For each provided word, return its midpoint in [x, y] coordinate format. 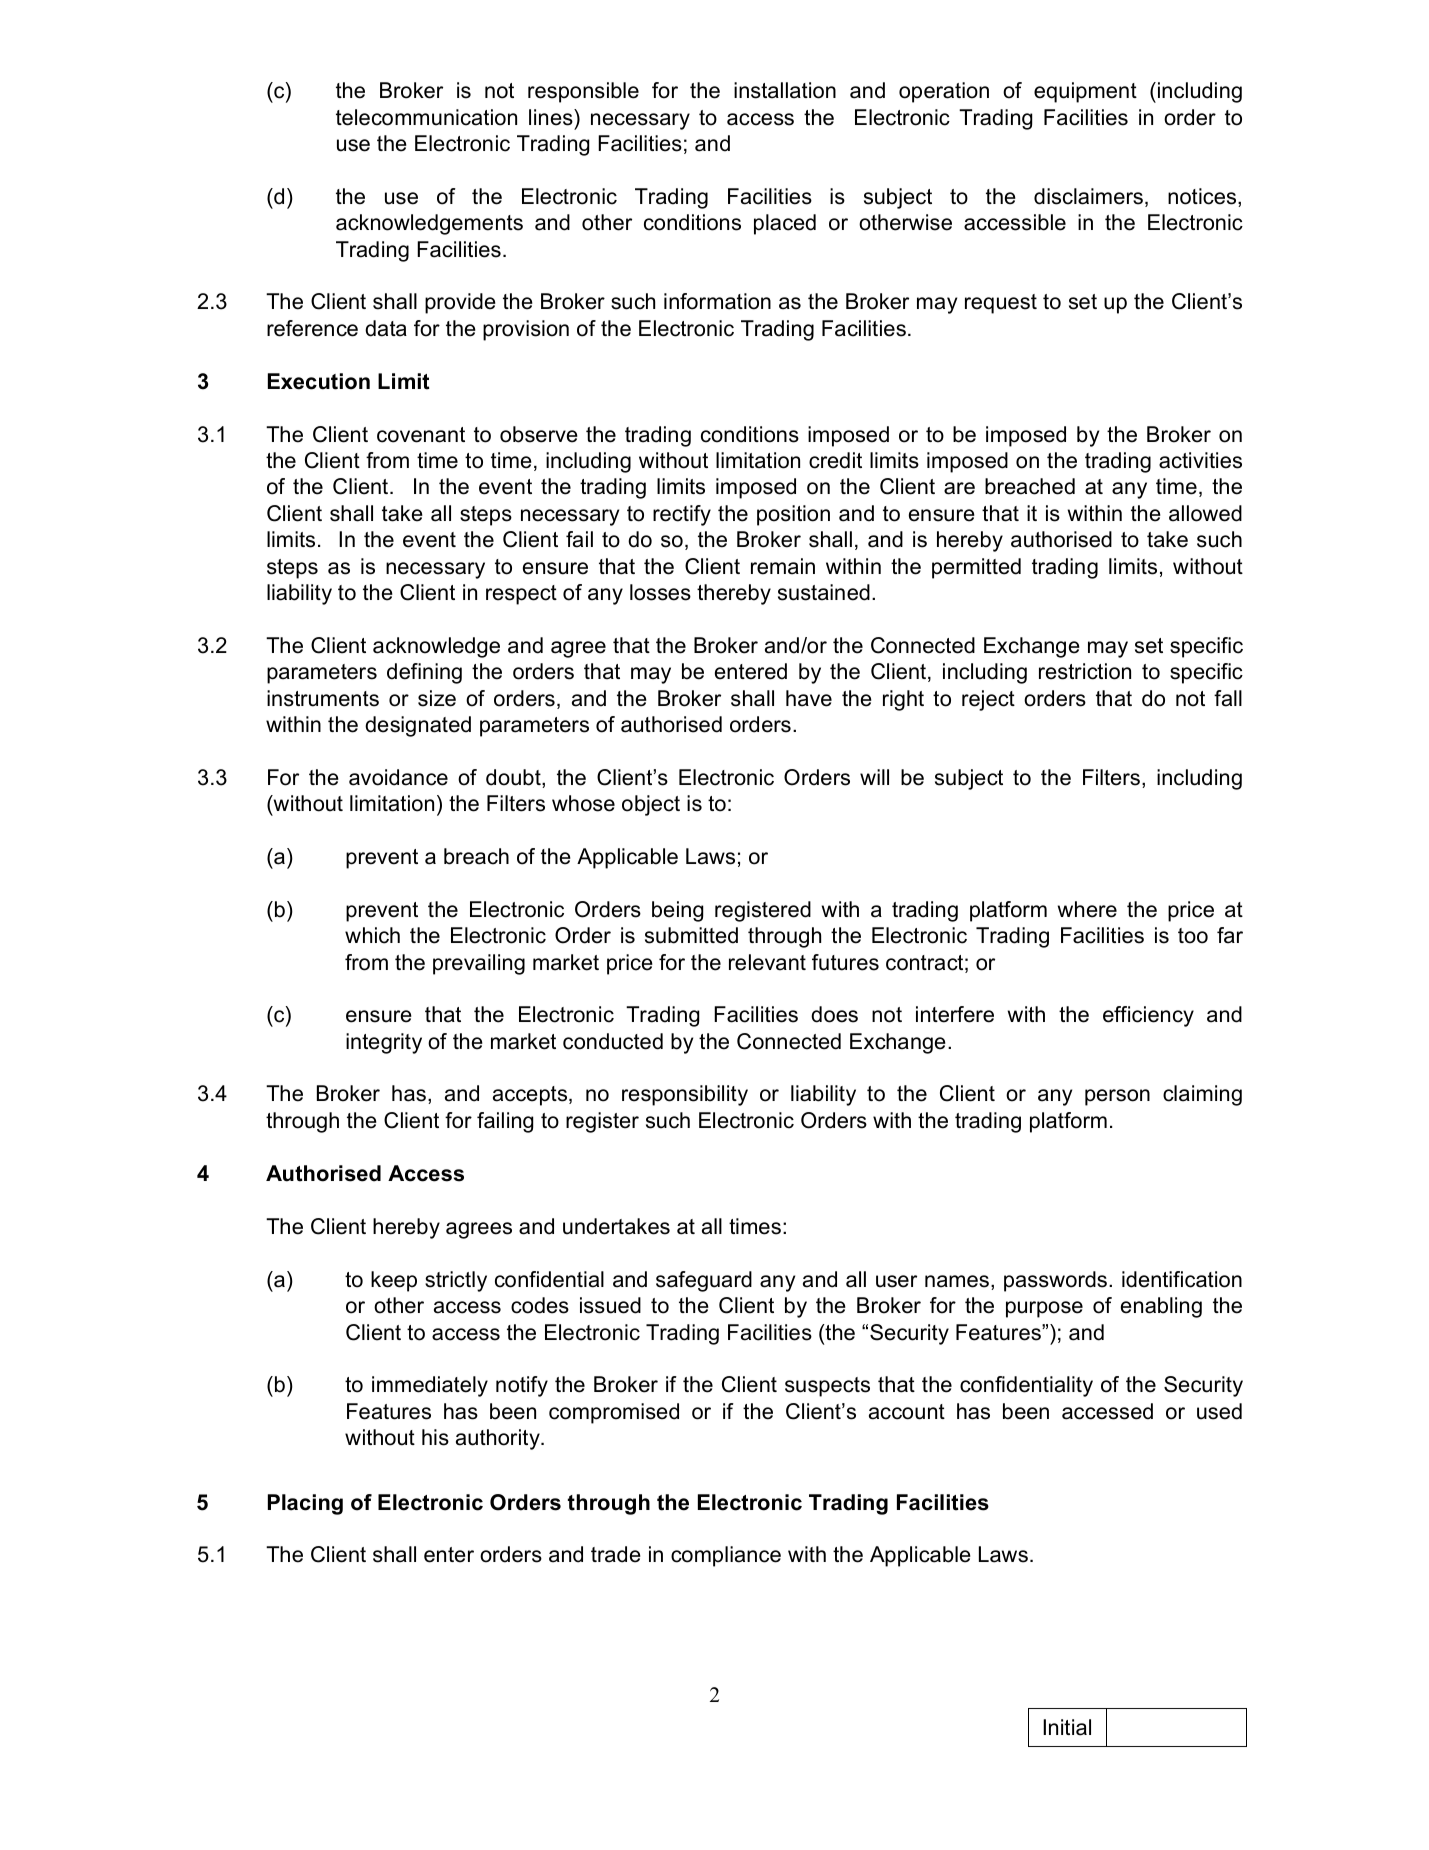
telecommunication [426, 117]
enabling [1161, 1307]
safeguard [704, 1281]
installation [785, 90]
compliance [726, 1556]
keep [394, 1281]
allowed [1205, 513]
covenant [421, 435]
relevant [767, 962]
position [793, 515]
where [1087, 909]
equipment [1085, 92]
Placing [305, 1504]
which [372, 935]
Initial [1067, 1727]
